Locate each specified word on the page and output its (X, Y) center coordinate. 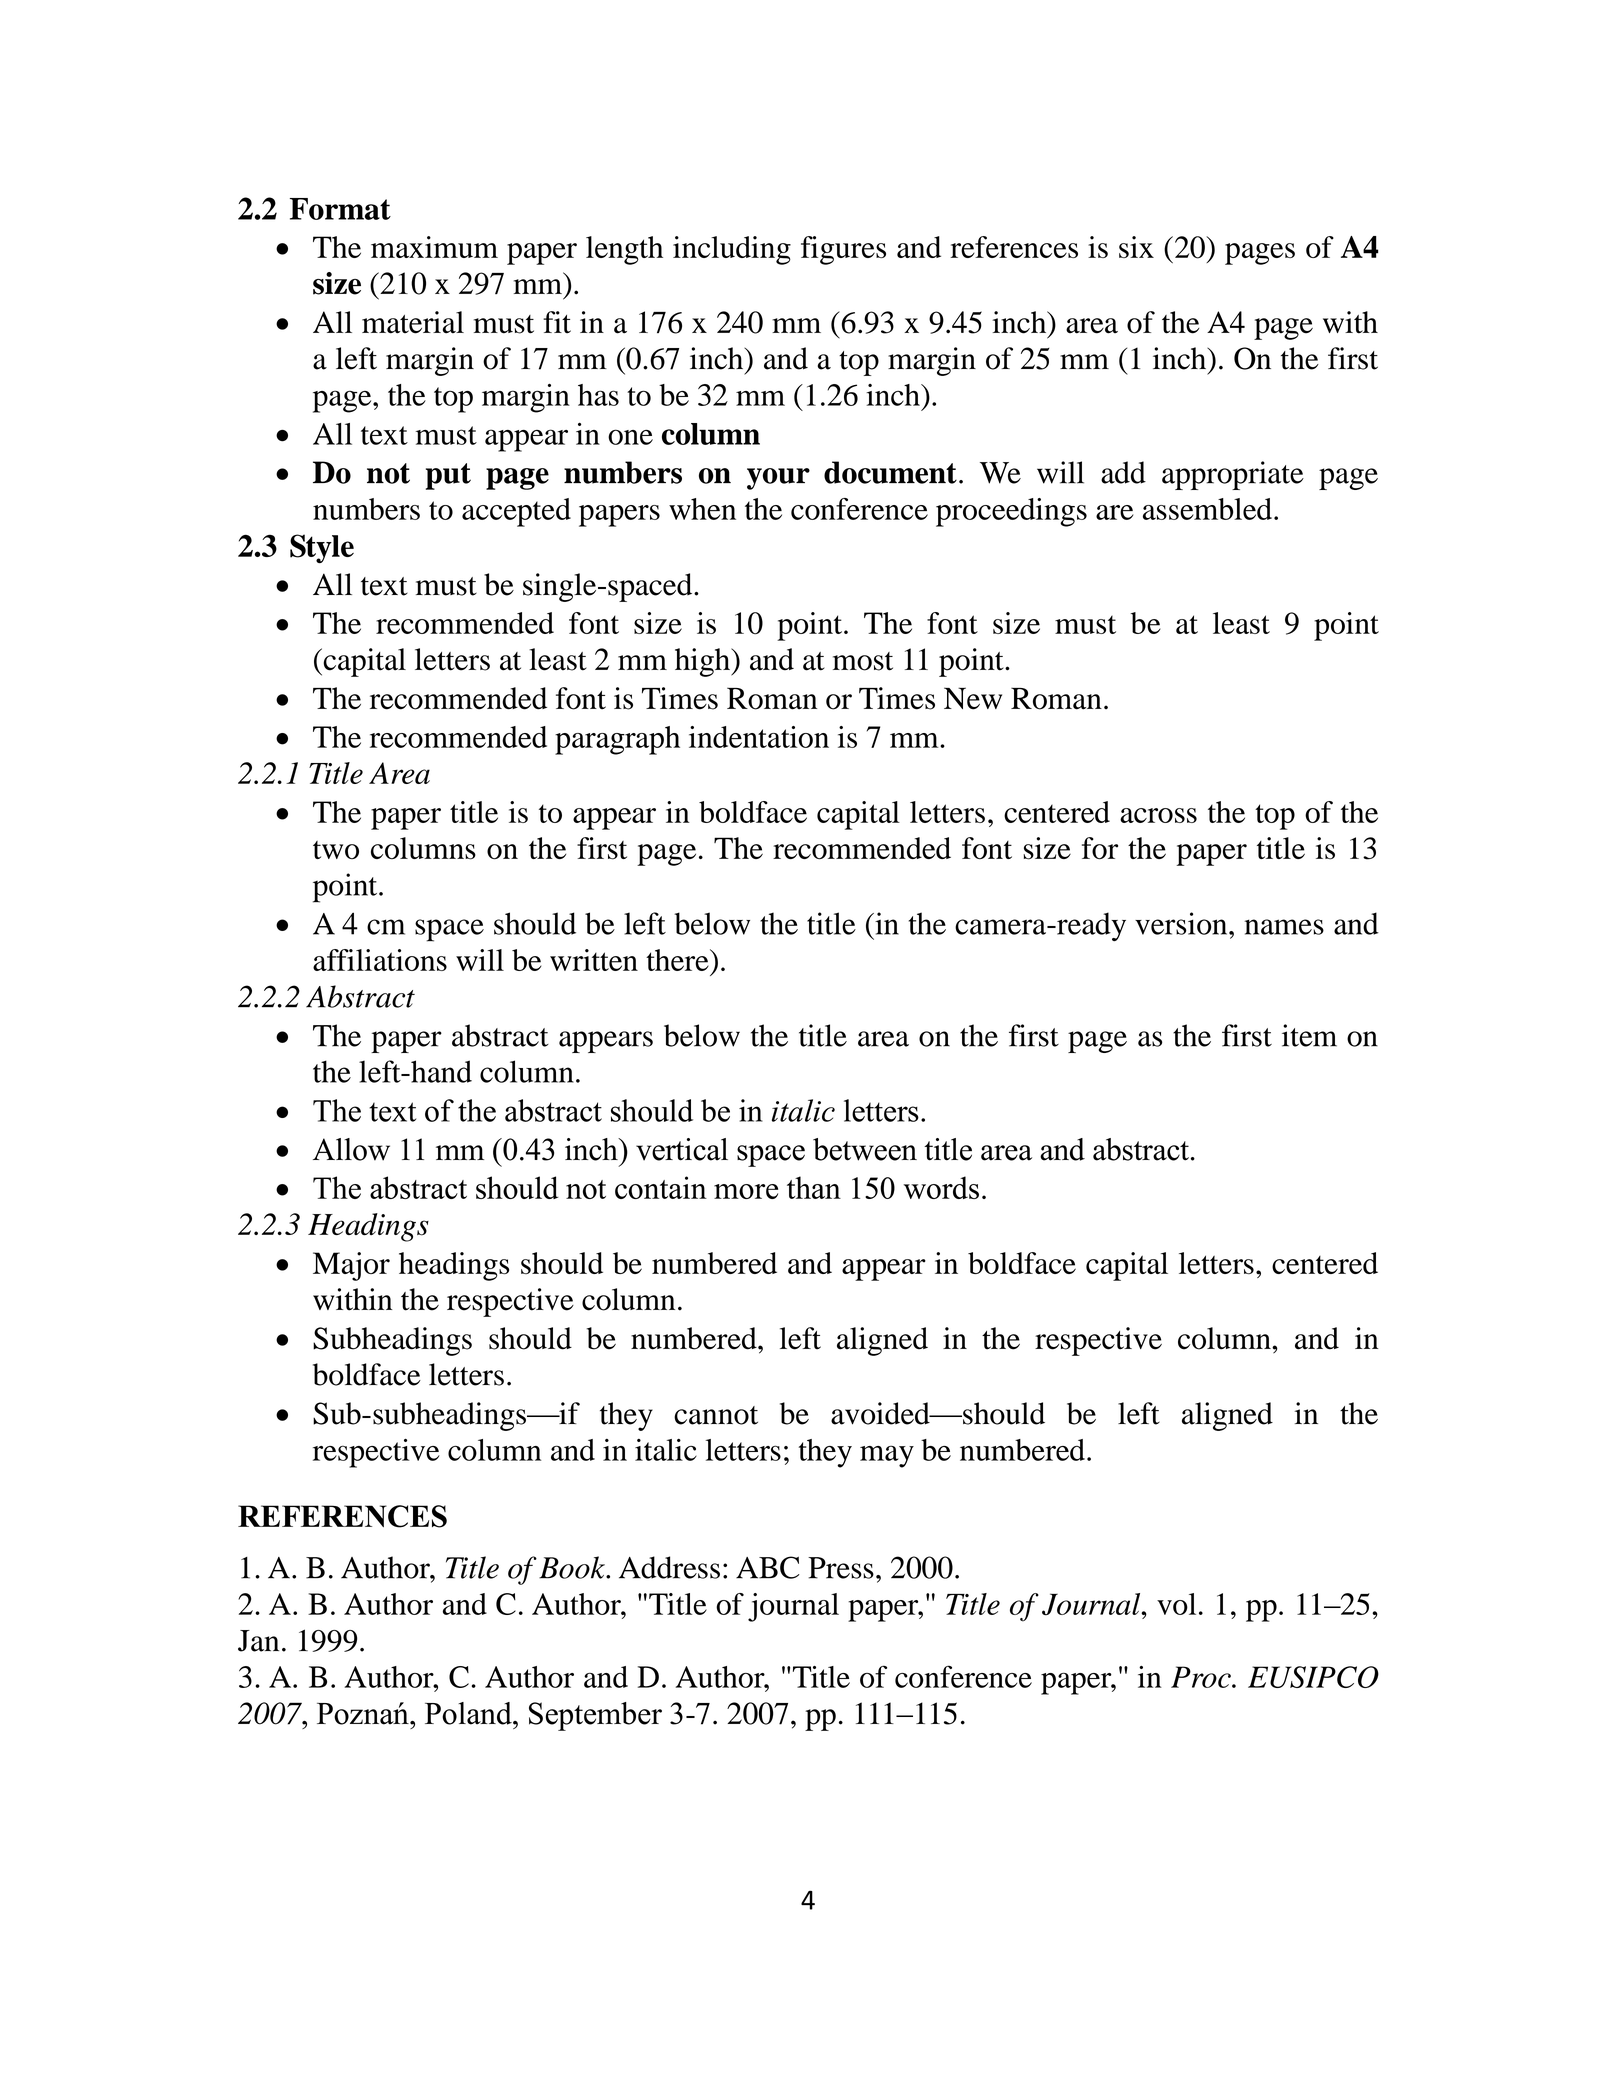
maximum (434, 247)
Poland (469, 1713)
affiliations (380, 960)
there (678, 960)
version (1182, 923)
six (1136, 247)
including (732, 250)
